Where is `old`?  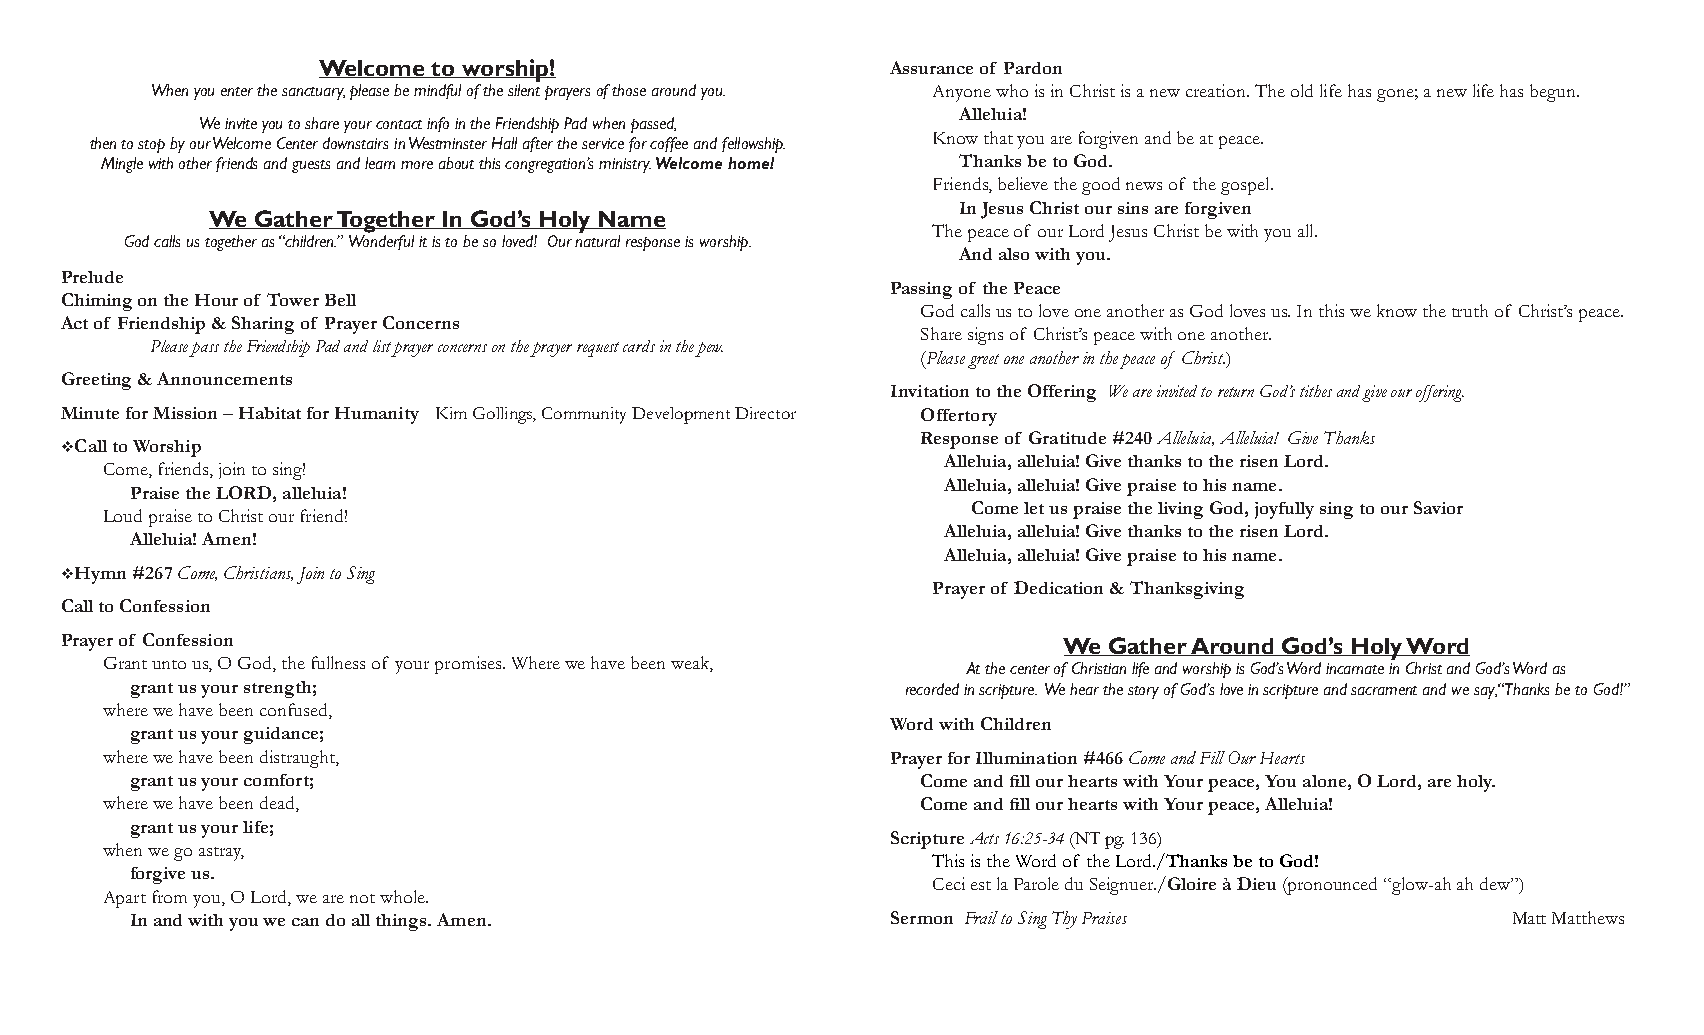 old is located at coordinates (1302, 90).
